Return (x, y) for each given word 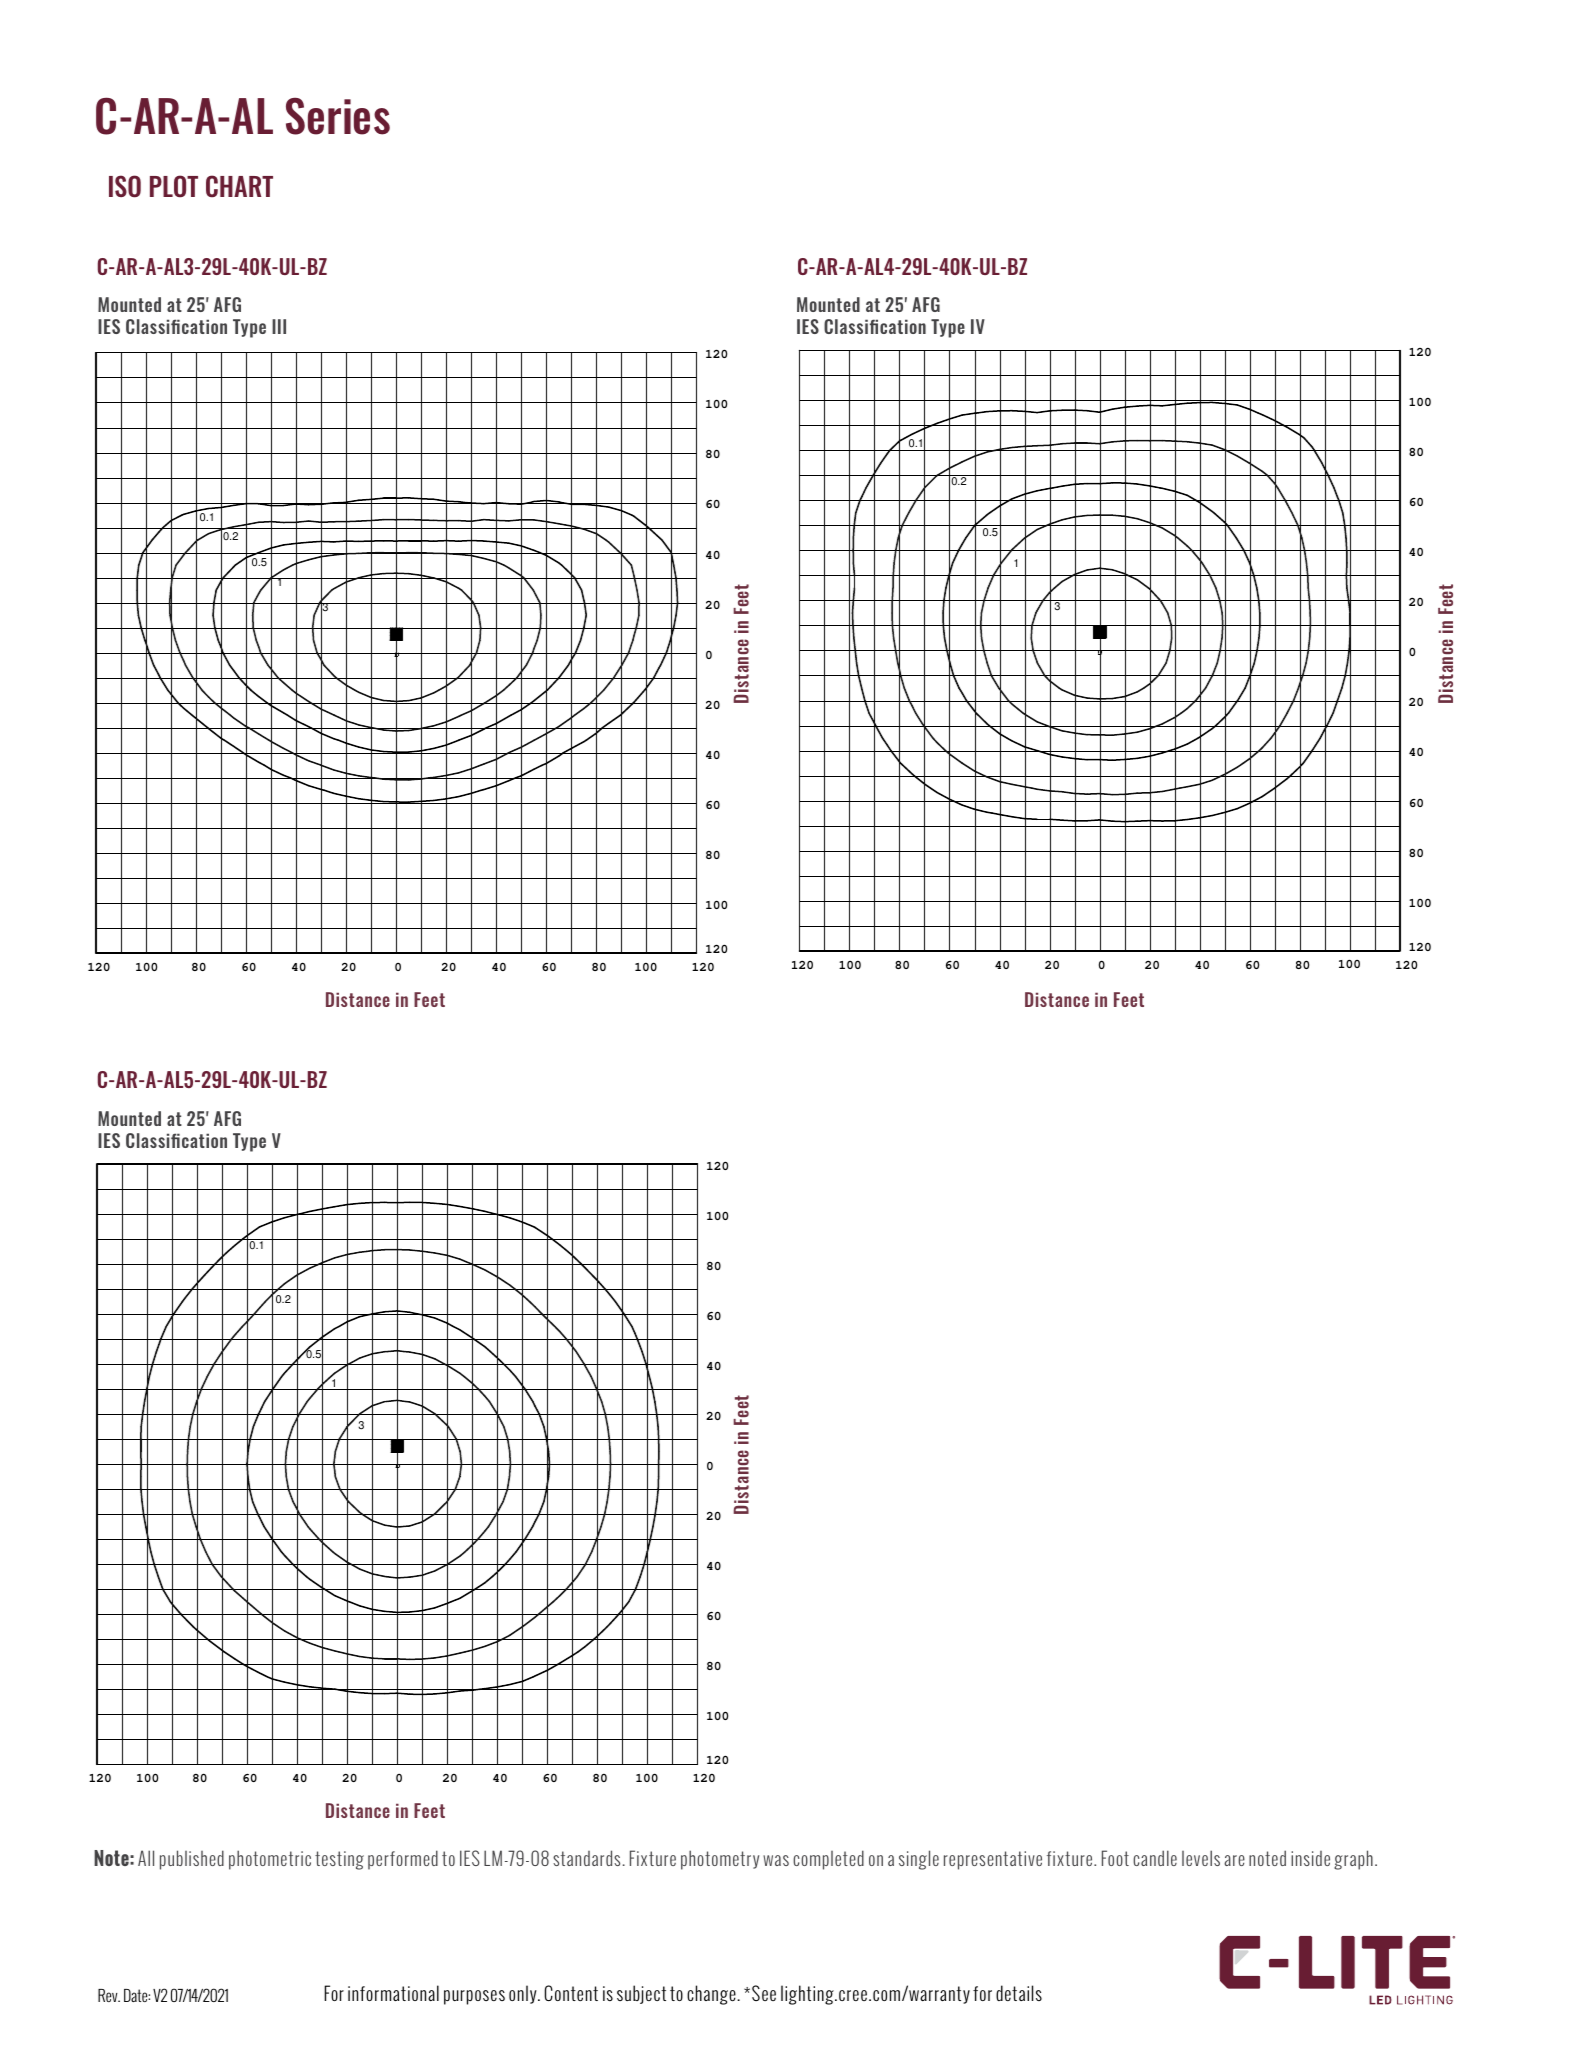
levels (1201, 1858)
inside (1310, 1858)
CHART (239, 186)
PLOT (174, 186)
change (712, 1995)
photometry (720, 1860)
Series (338, 116)
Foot (1115, 1858)
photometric (270, 1860)
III (279, 326)
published (192, 1860)
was (776, 1860)
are (1234, 1860)
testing (339, 1860)
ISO (125, 186)
